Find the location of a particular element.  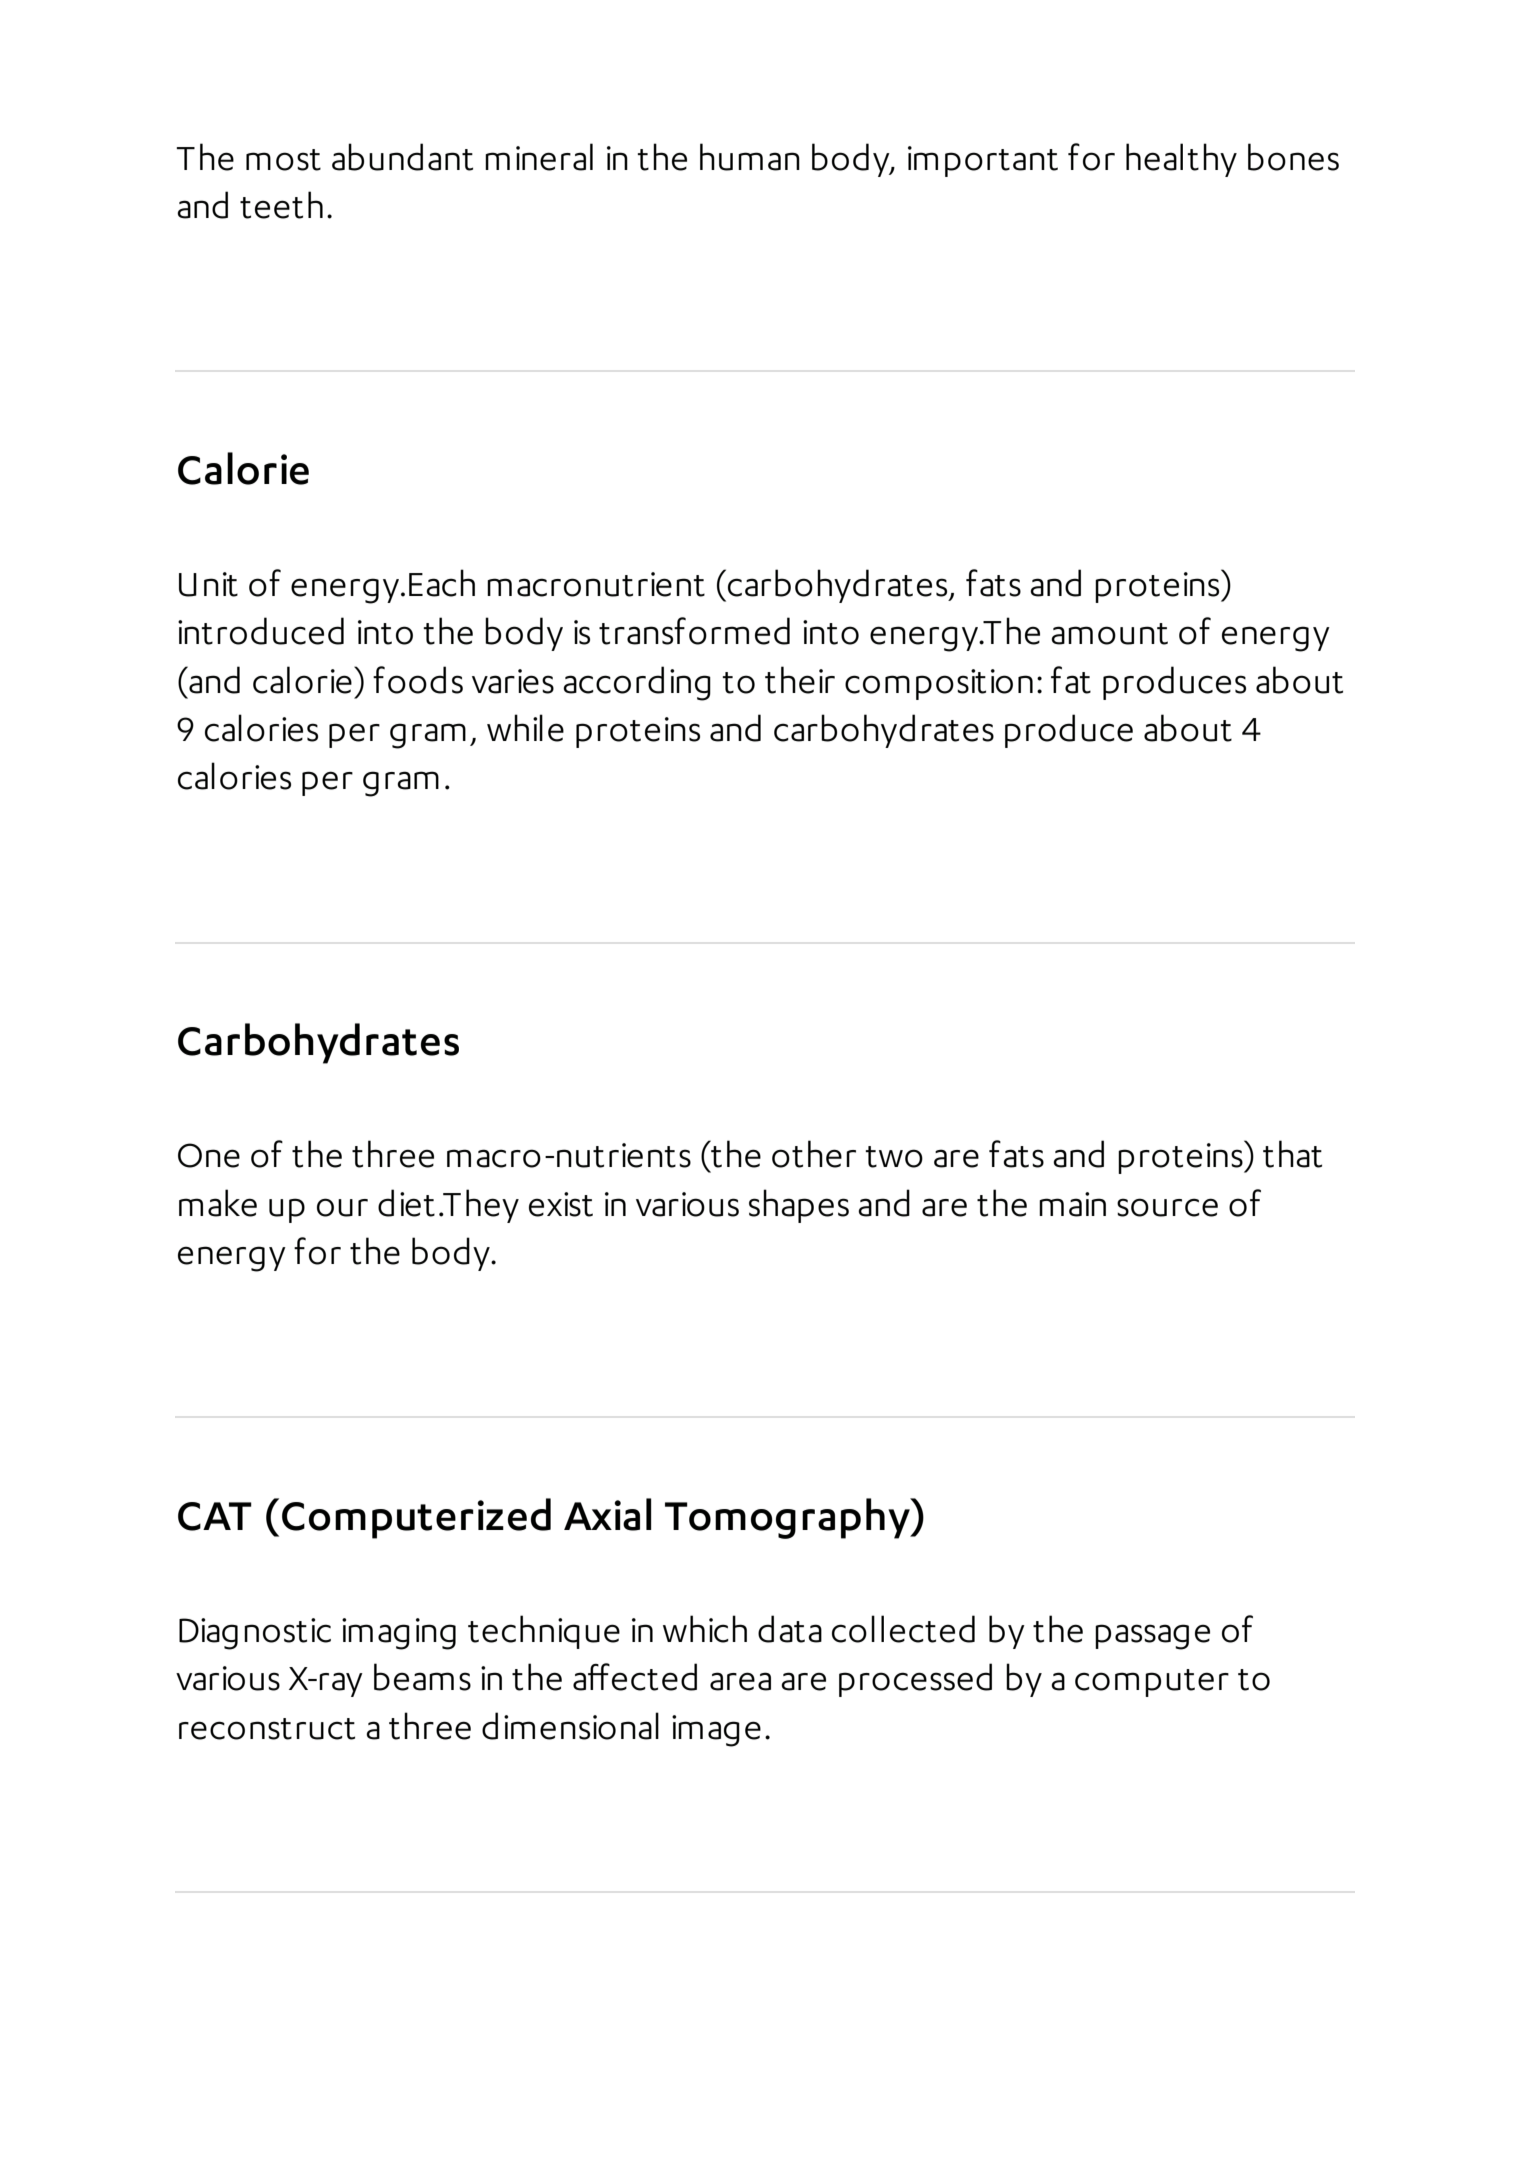

area is located at coordinates (740, 1681).
